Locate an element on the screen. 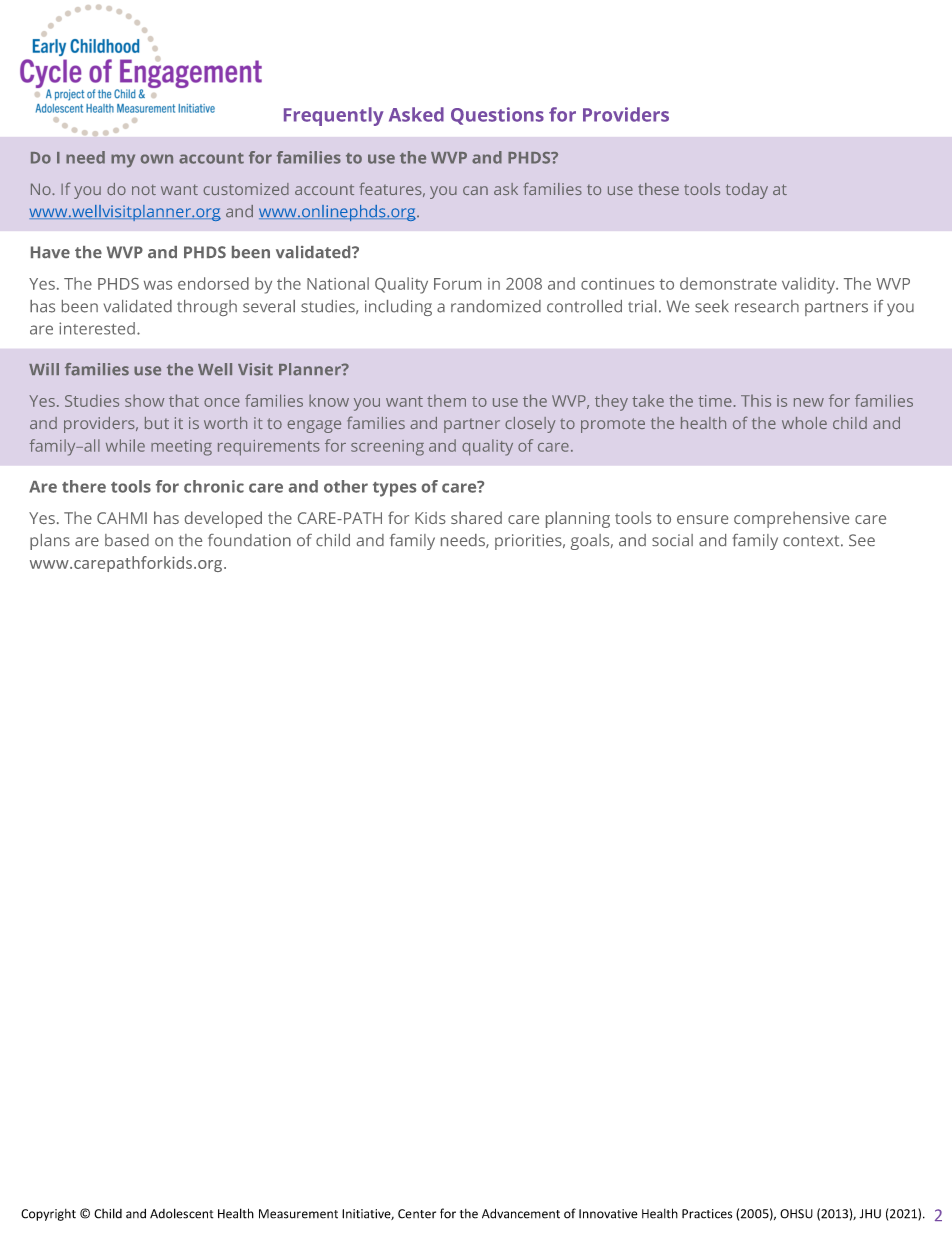 The image size is (952, 1233). today is located at coordinates (747, 191).
